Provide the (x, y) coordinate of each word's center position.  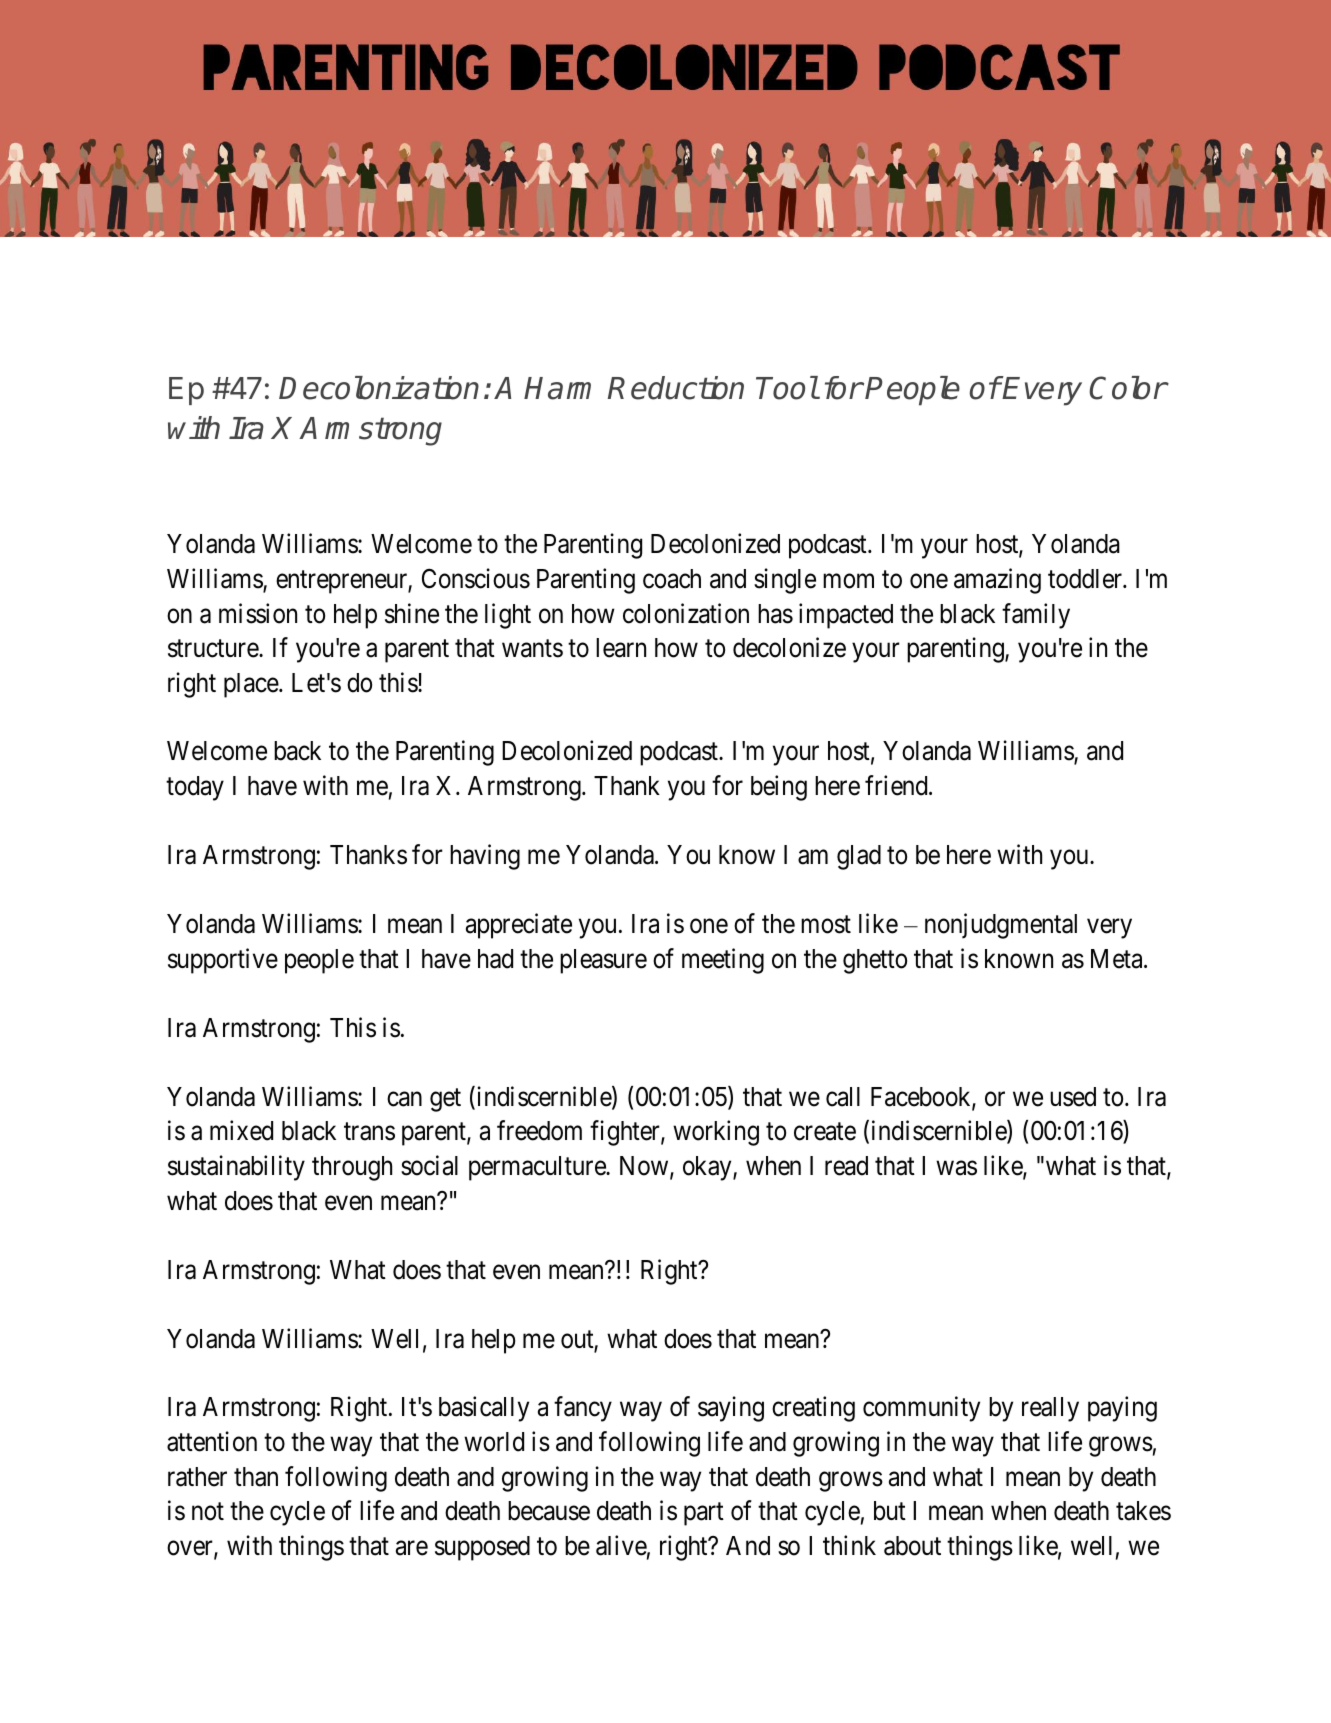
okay (708, 1168)
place (252, 685)
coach (672, 579)
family (1036, 616)
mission (258, 613)
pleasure (603, 961)
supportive (223, 961)
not (208, 1512)
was (956, 1168)
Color (1128, 388)
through (352, 1168)
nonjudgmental (1001, 926)
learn (621, 648)
